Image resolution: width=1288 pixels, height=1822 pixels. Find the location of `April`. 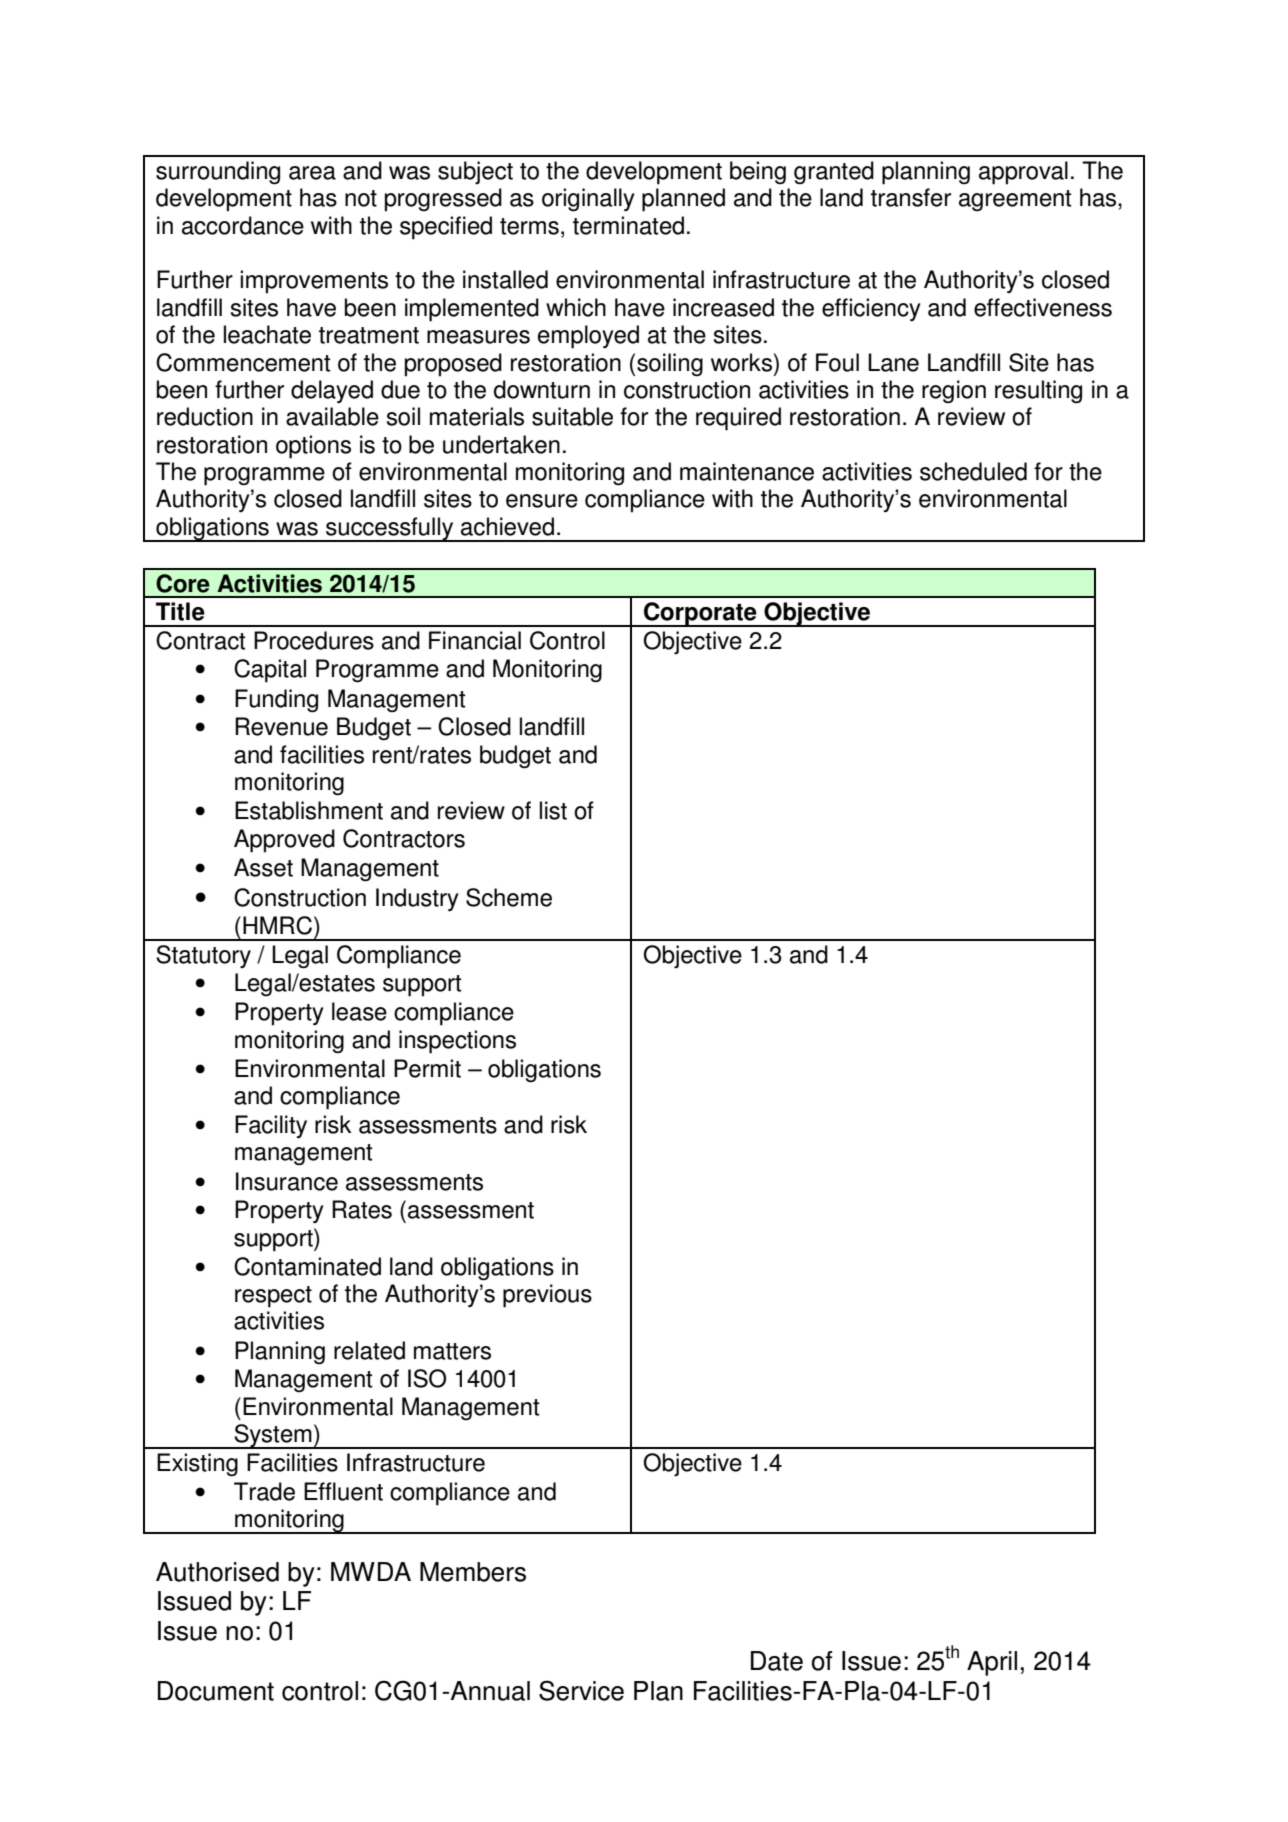

April is located at coordinates (992, 1663).
